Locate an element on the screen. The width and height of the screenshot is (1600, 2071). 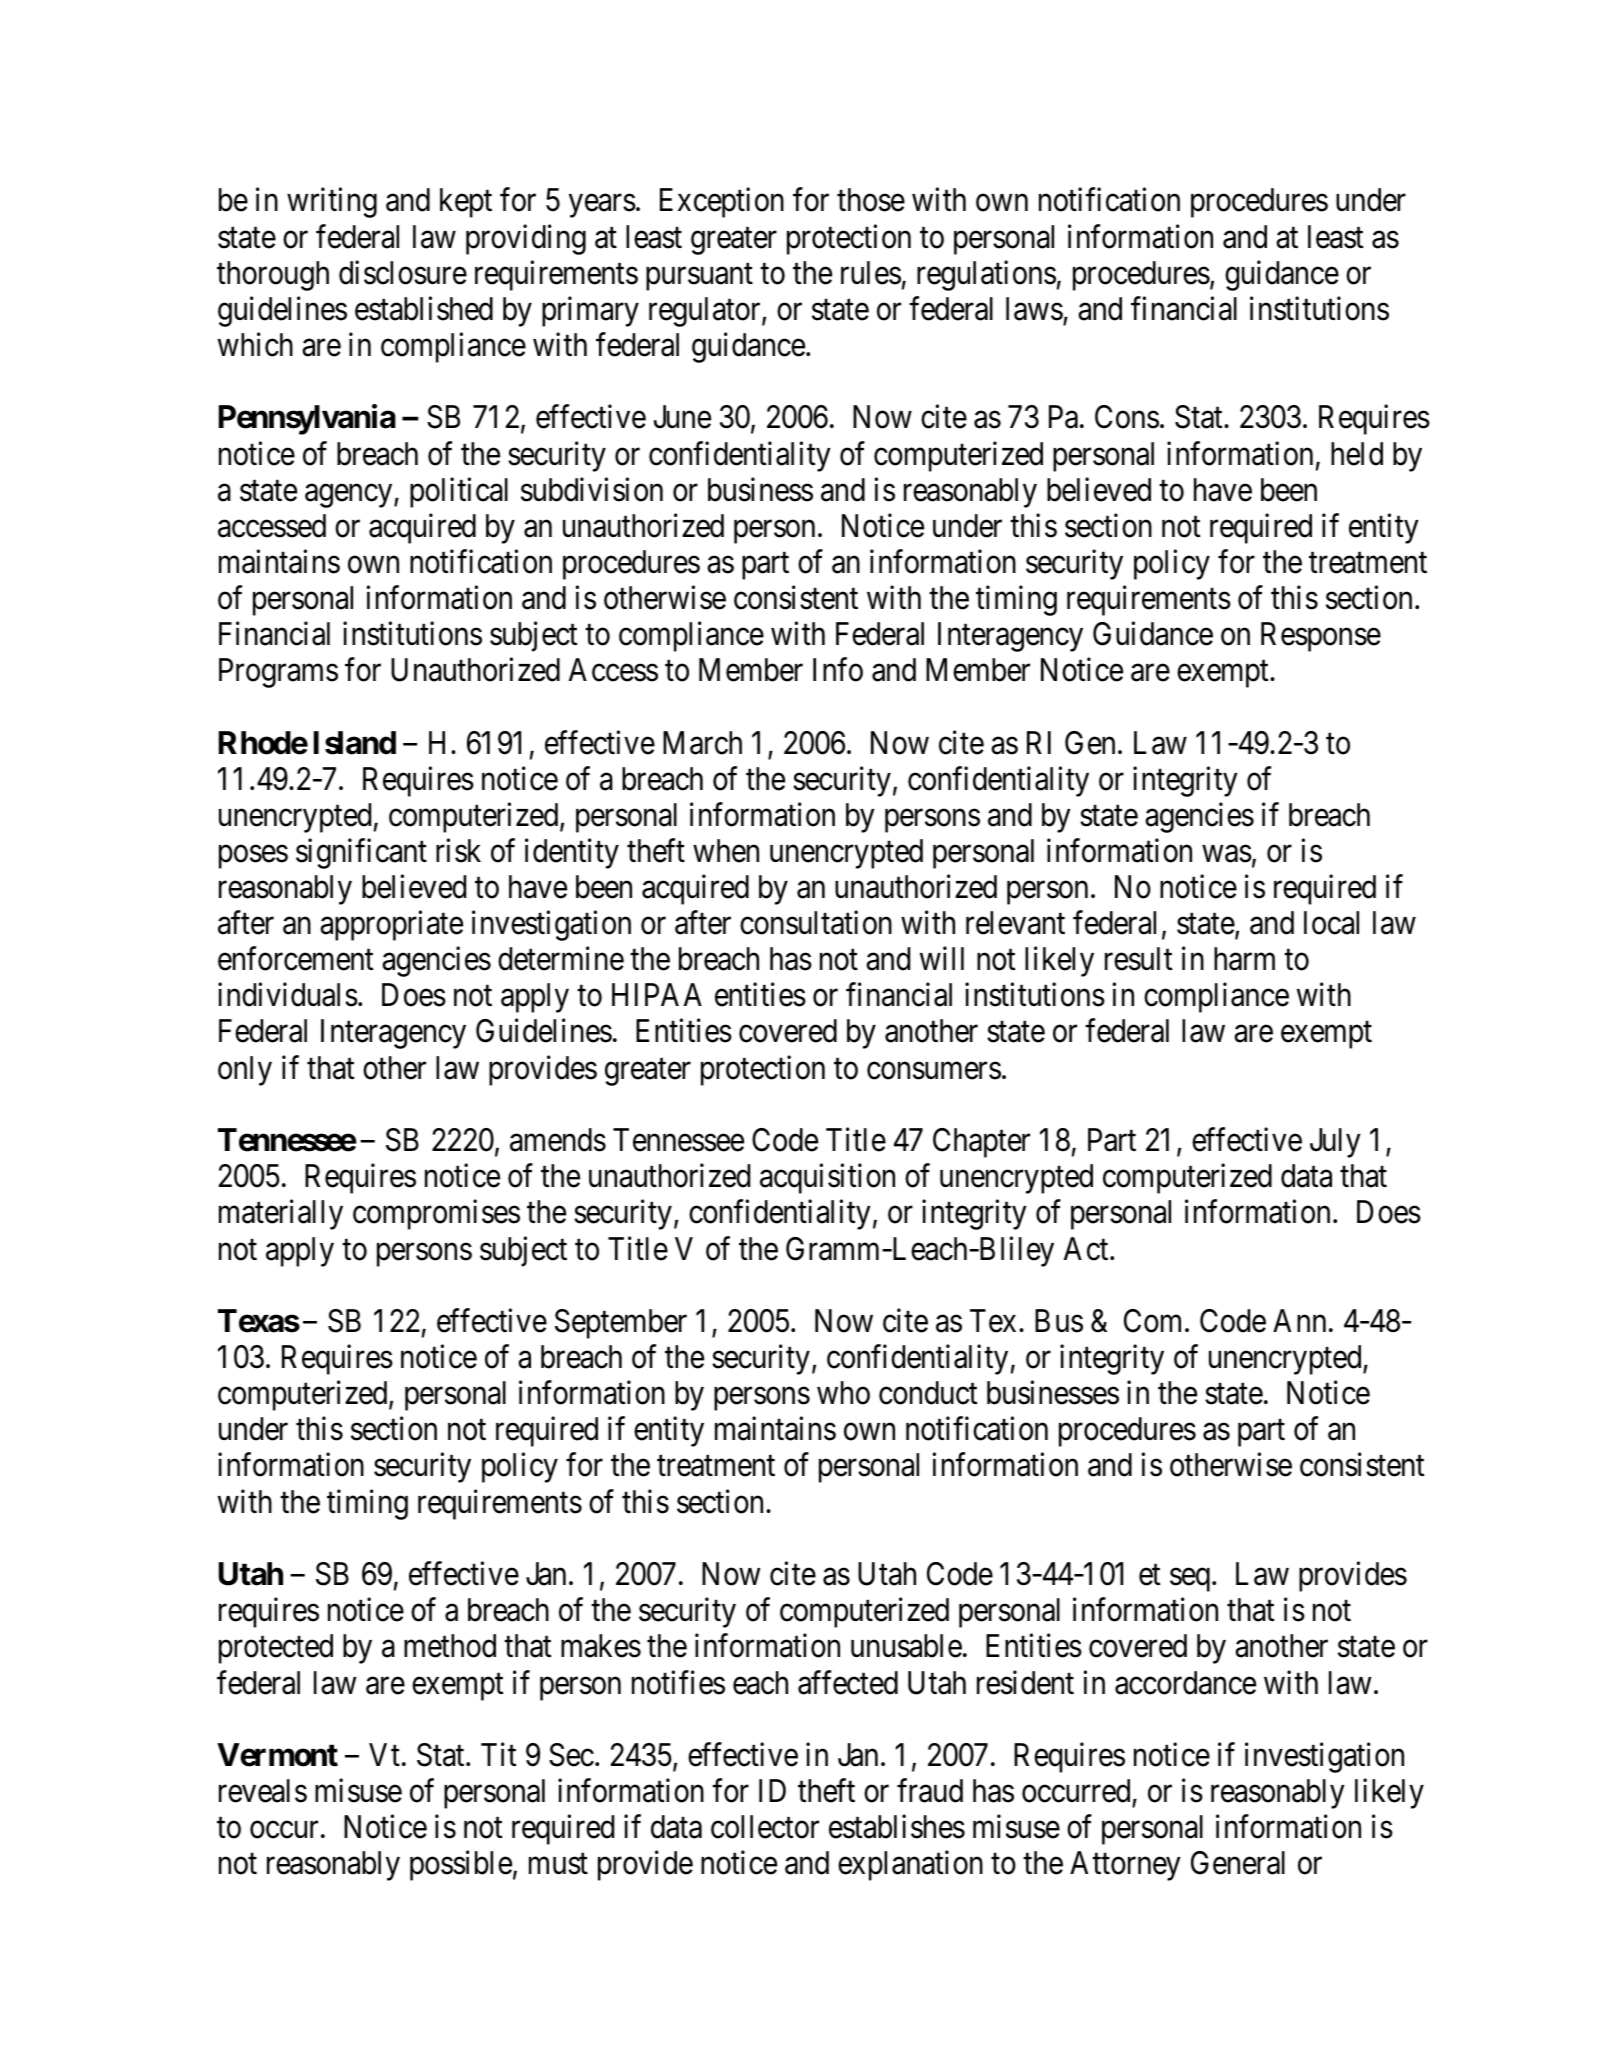
collector is located at coordinates (765, 1827).
